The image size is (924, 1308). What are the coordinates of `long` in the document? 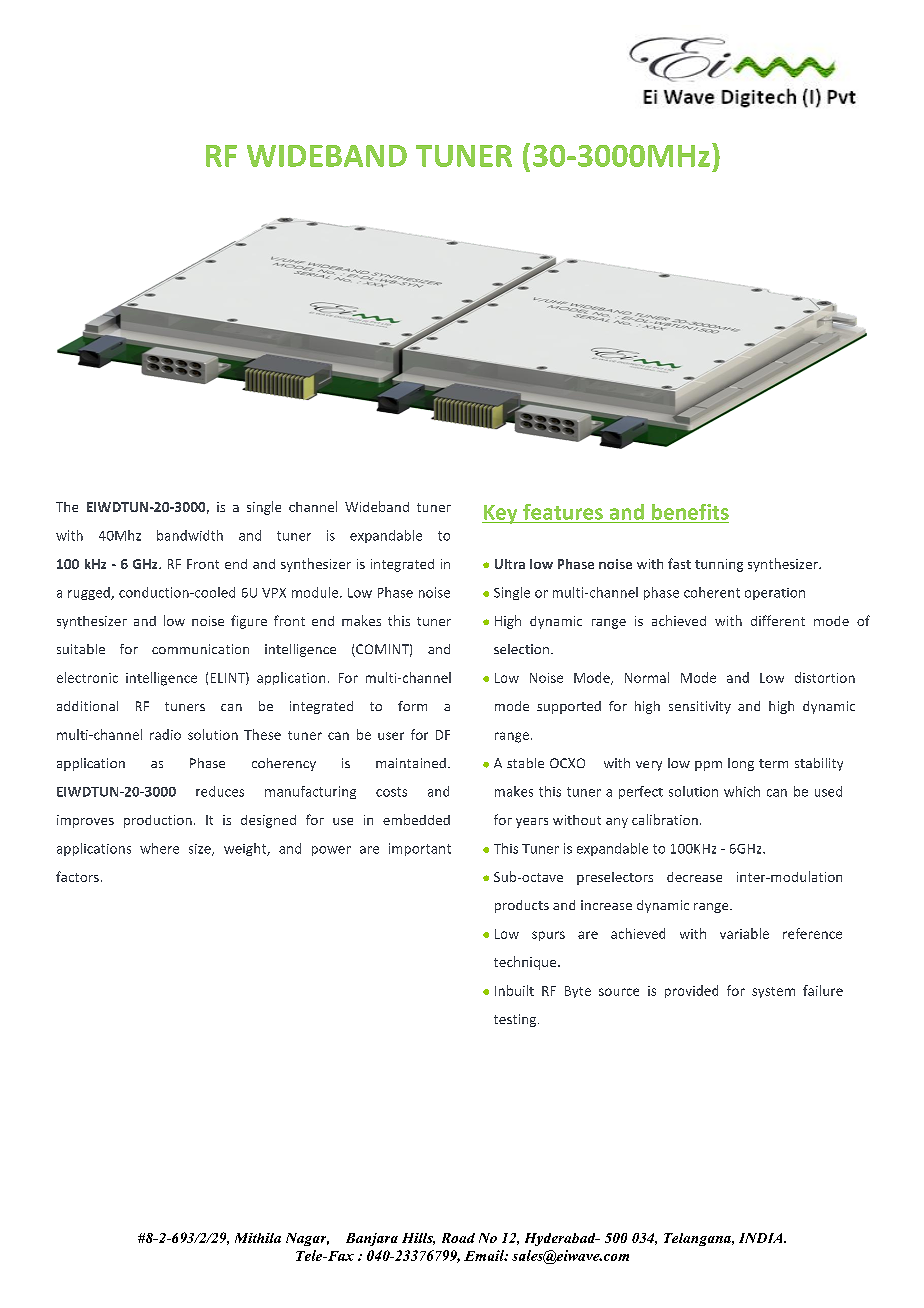 It's located at (741, 764).
